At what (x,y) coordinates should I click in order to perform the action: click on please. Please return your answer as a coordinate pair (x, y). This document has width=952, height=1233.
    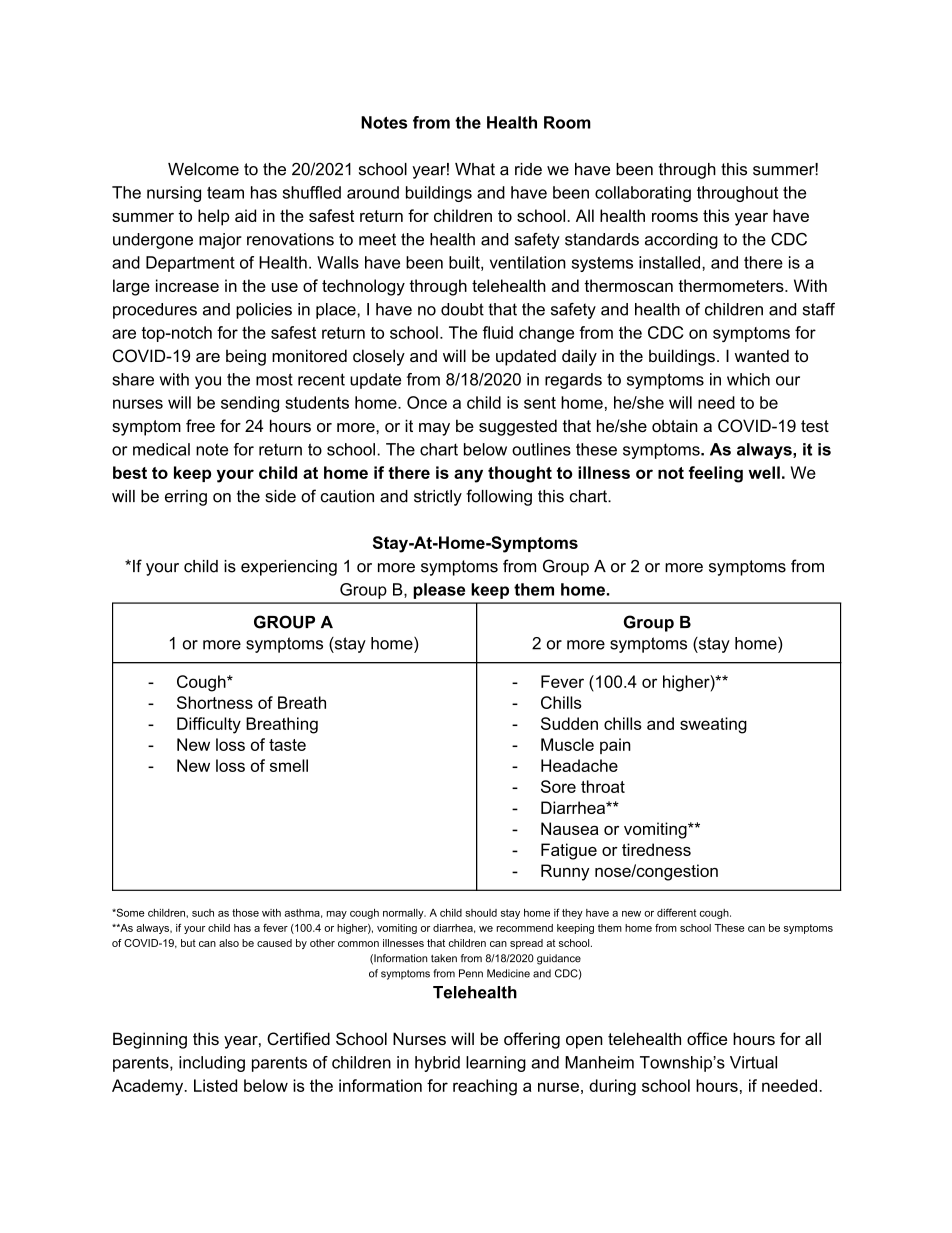
    Looking at the image, I should click on (439, 591).
